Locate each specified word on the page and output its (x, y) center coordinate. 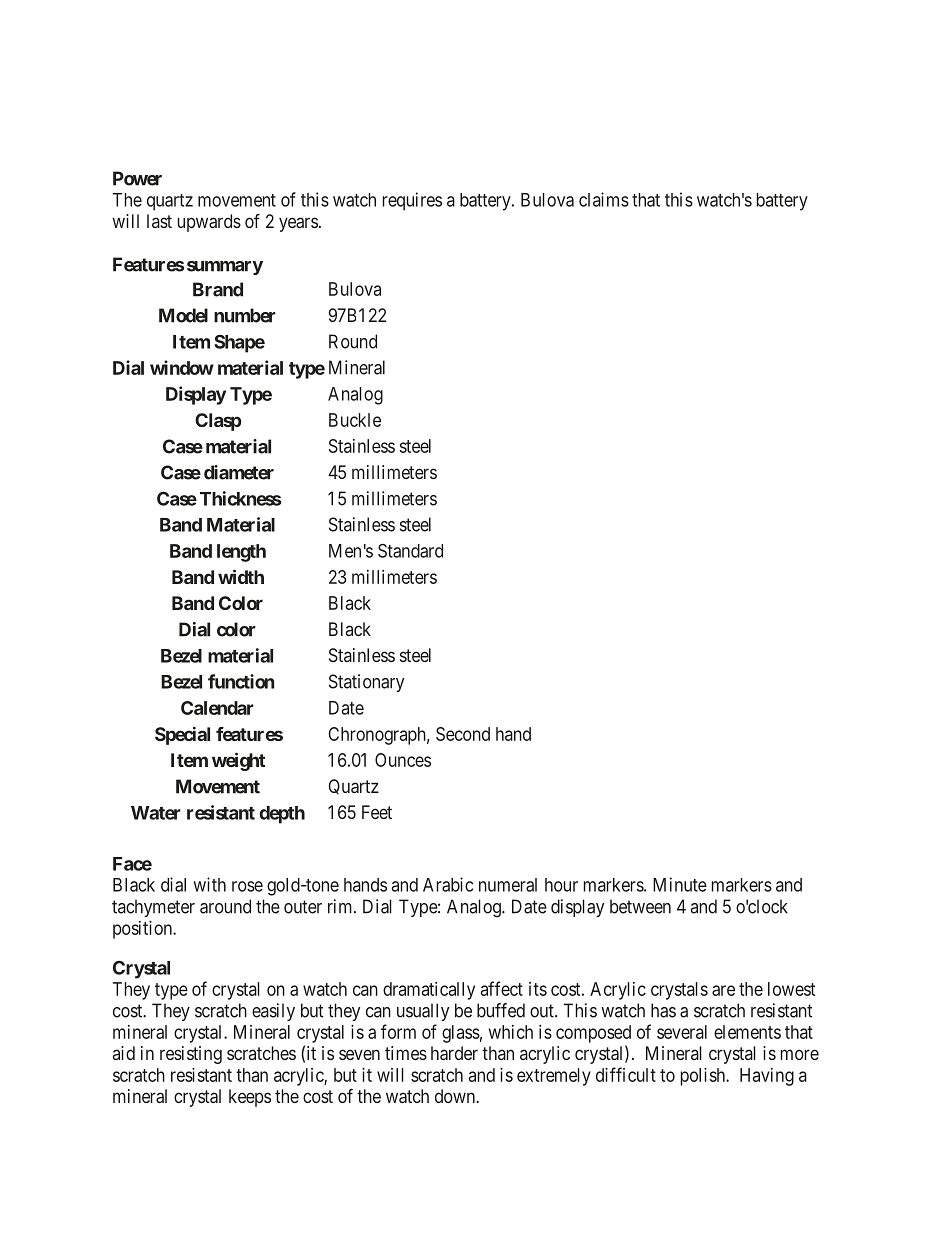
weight (238, 761)
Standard (410, 550)
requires (412, 201)
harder (454, 1053)
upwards (209, 223)
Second (463, 734)
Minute (680, 884)
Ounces (403, 760)
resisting (191, 1055)
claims (604, 199)
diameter (239, 472)
